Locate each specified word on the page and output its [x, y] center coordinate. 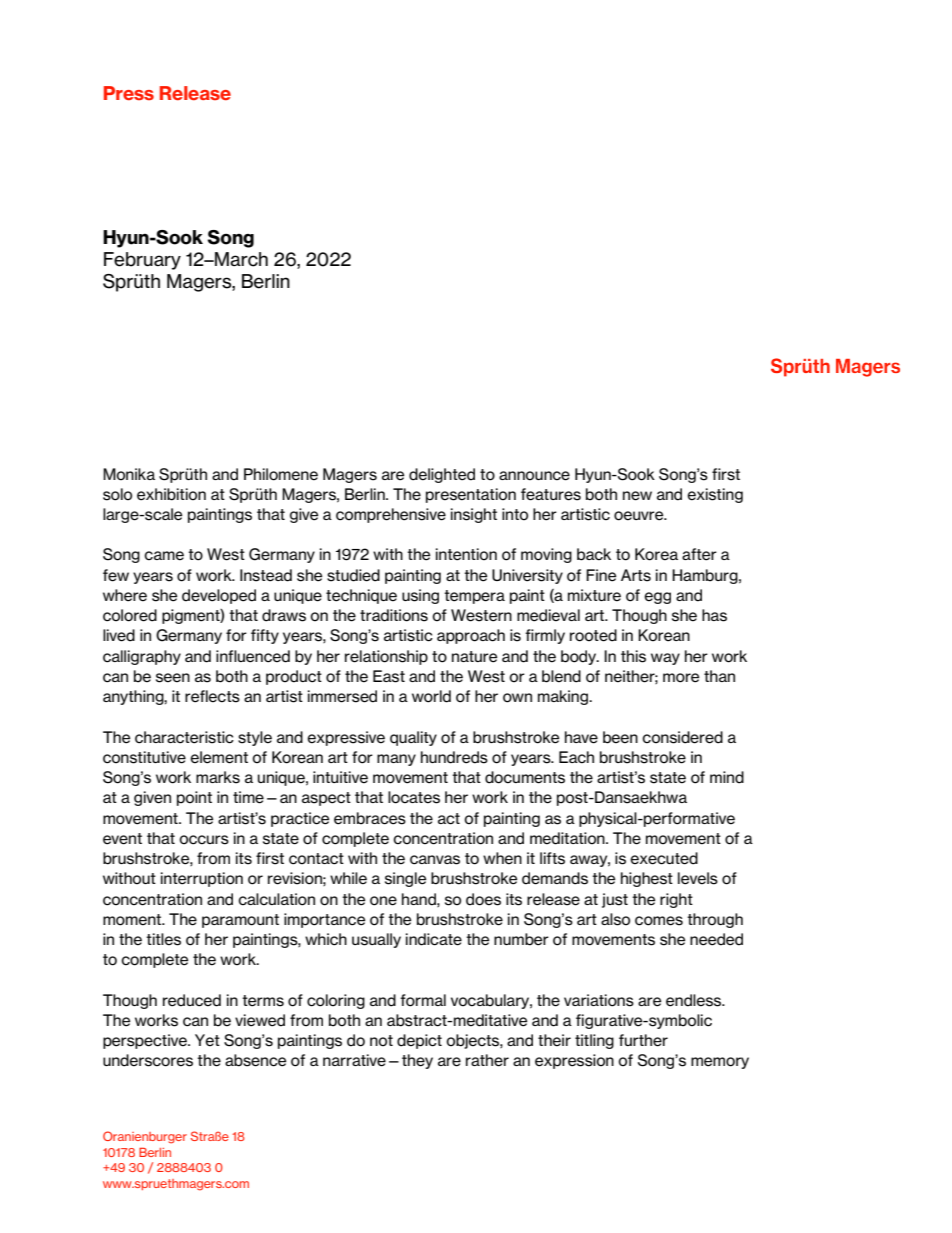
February [142, 261]
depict [419, 1041]
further [643, 1040]
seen [173, 678]
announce [534, 476]
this [633, 656]
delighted [442, 475]
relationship [386, 657]
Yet [207, 1040]
